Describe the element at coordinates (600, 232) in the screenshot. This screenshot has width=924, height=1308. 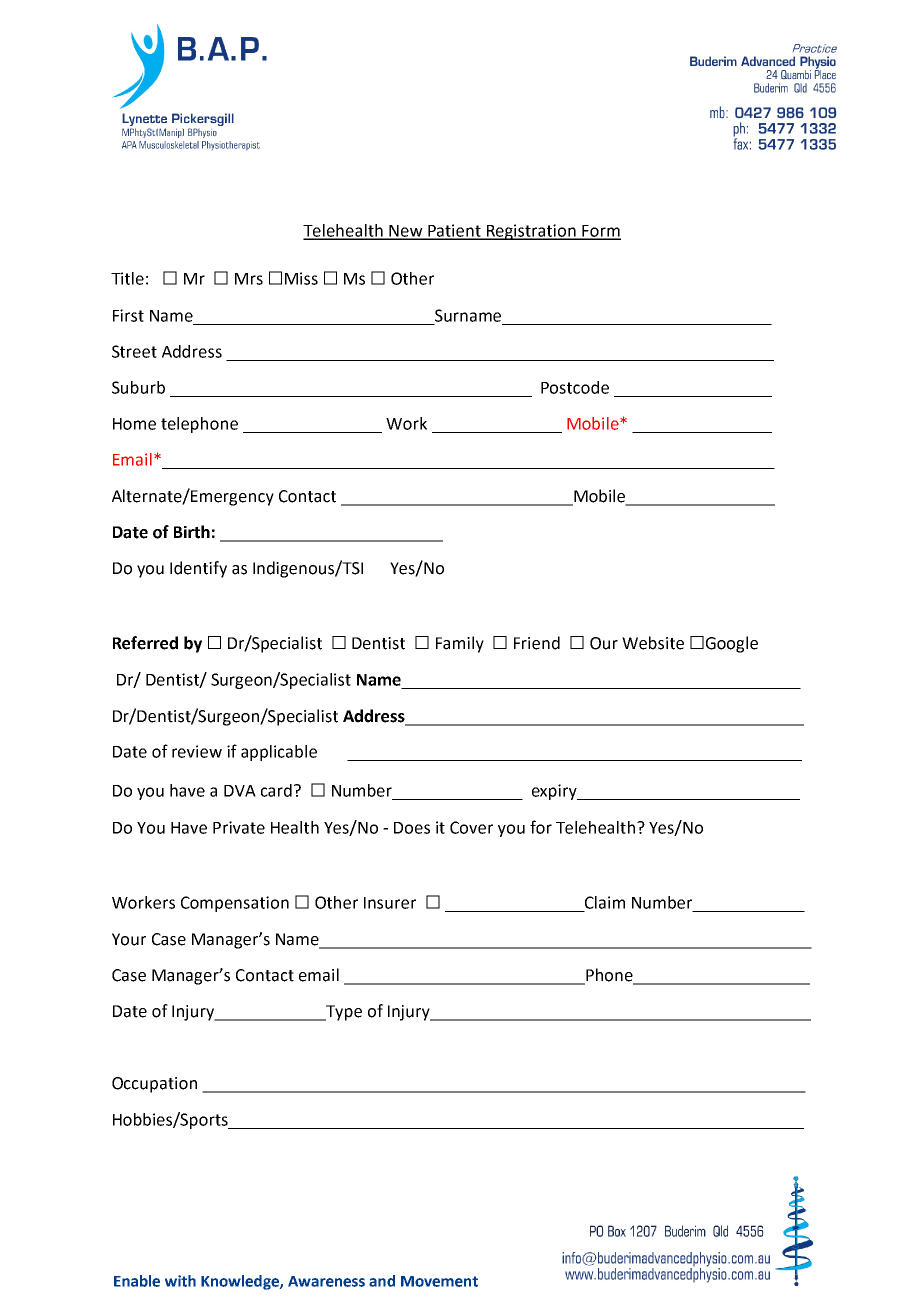
I see `Form` at that location.
